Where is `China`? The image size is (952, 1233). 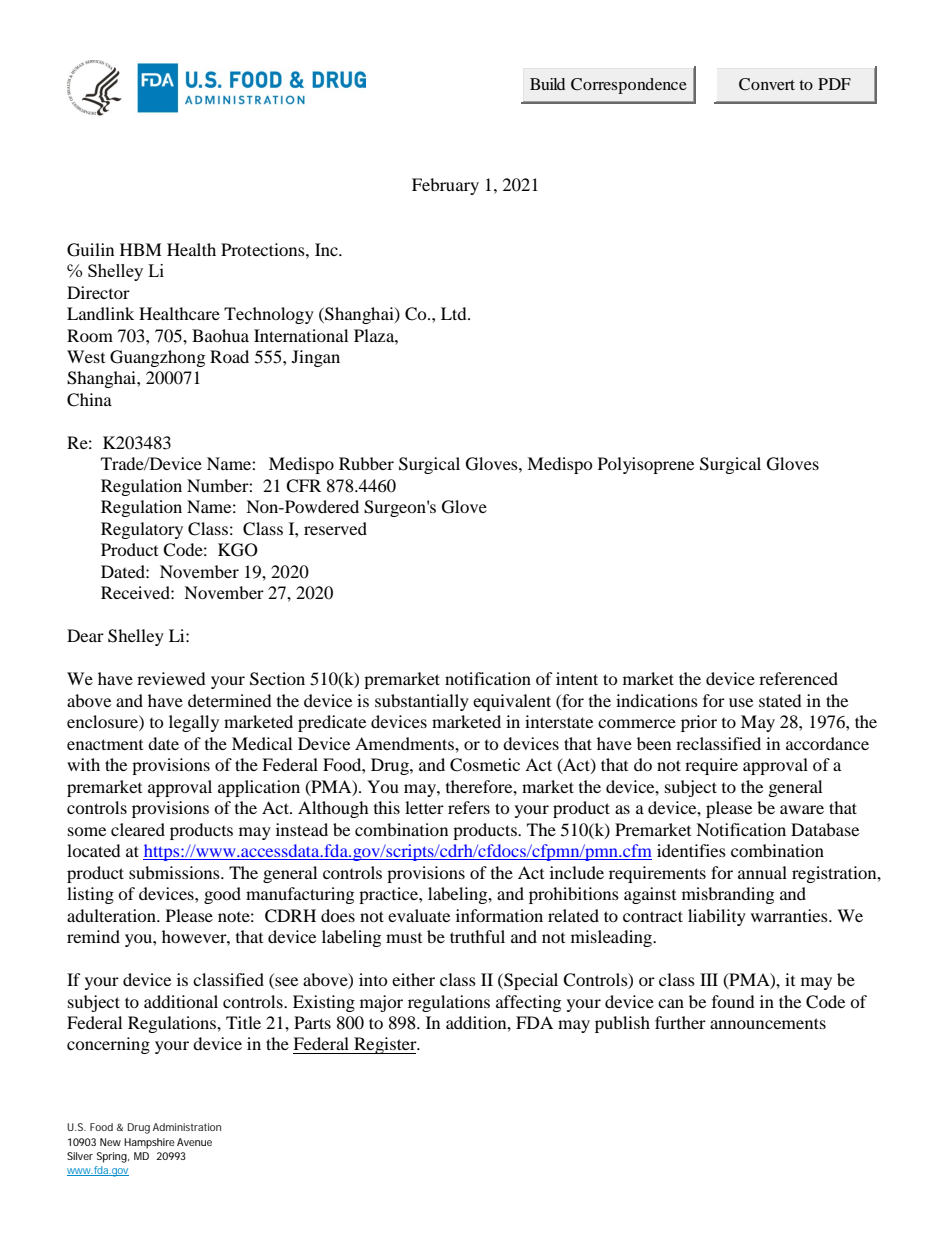 China is located at coordinates (89, 400).
